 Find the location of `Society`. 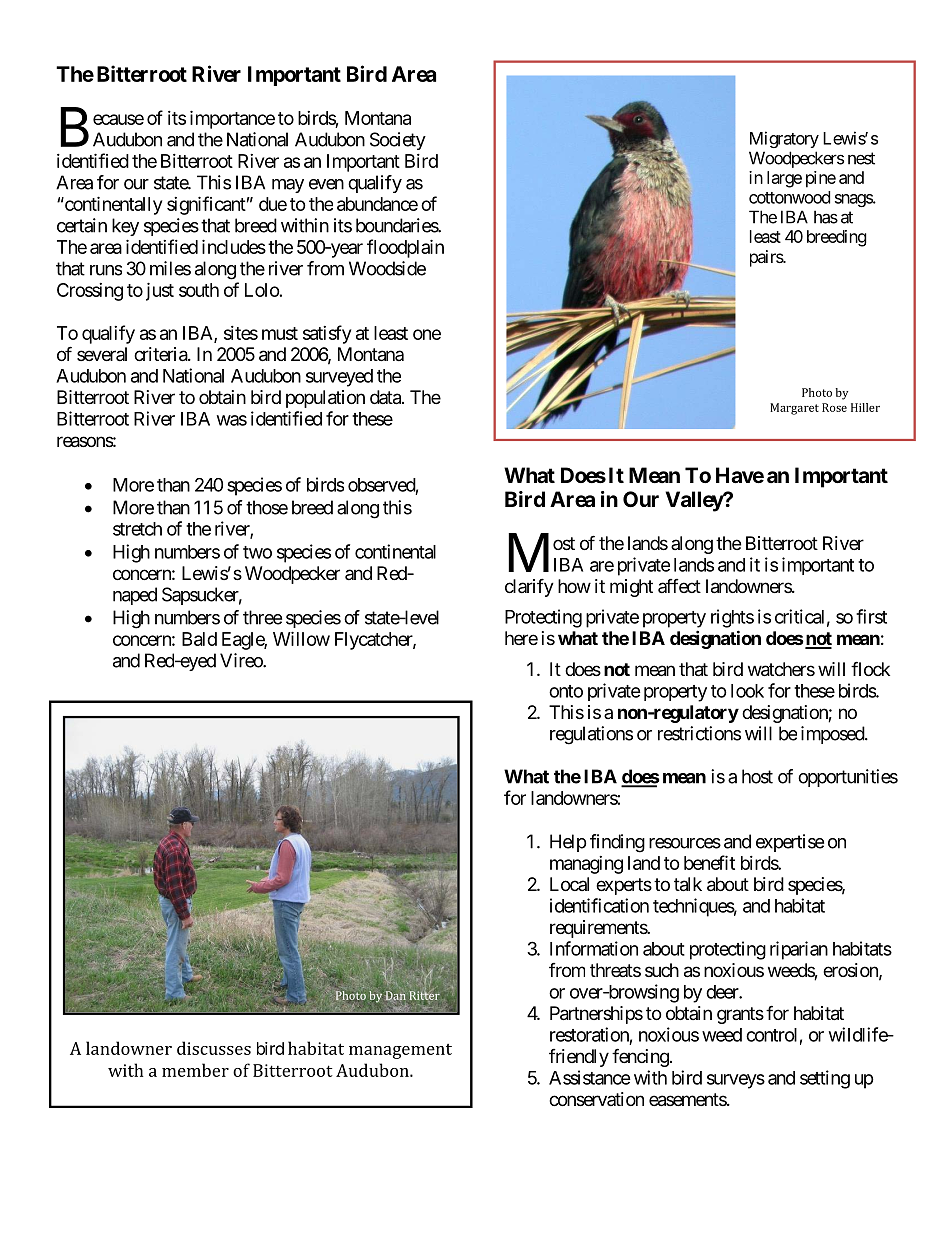

Society is located at coordinates (398, 141).
